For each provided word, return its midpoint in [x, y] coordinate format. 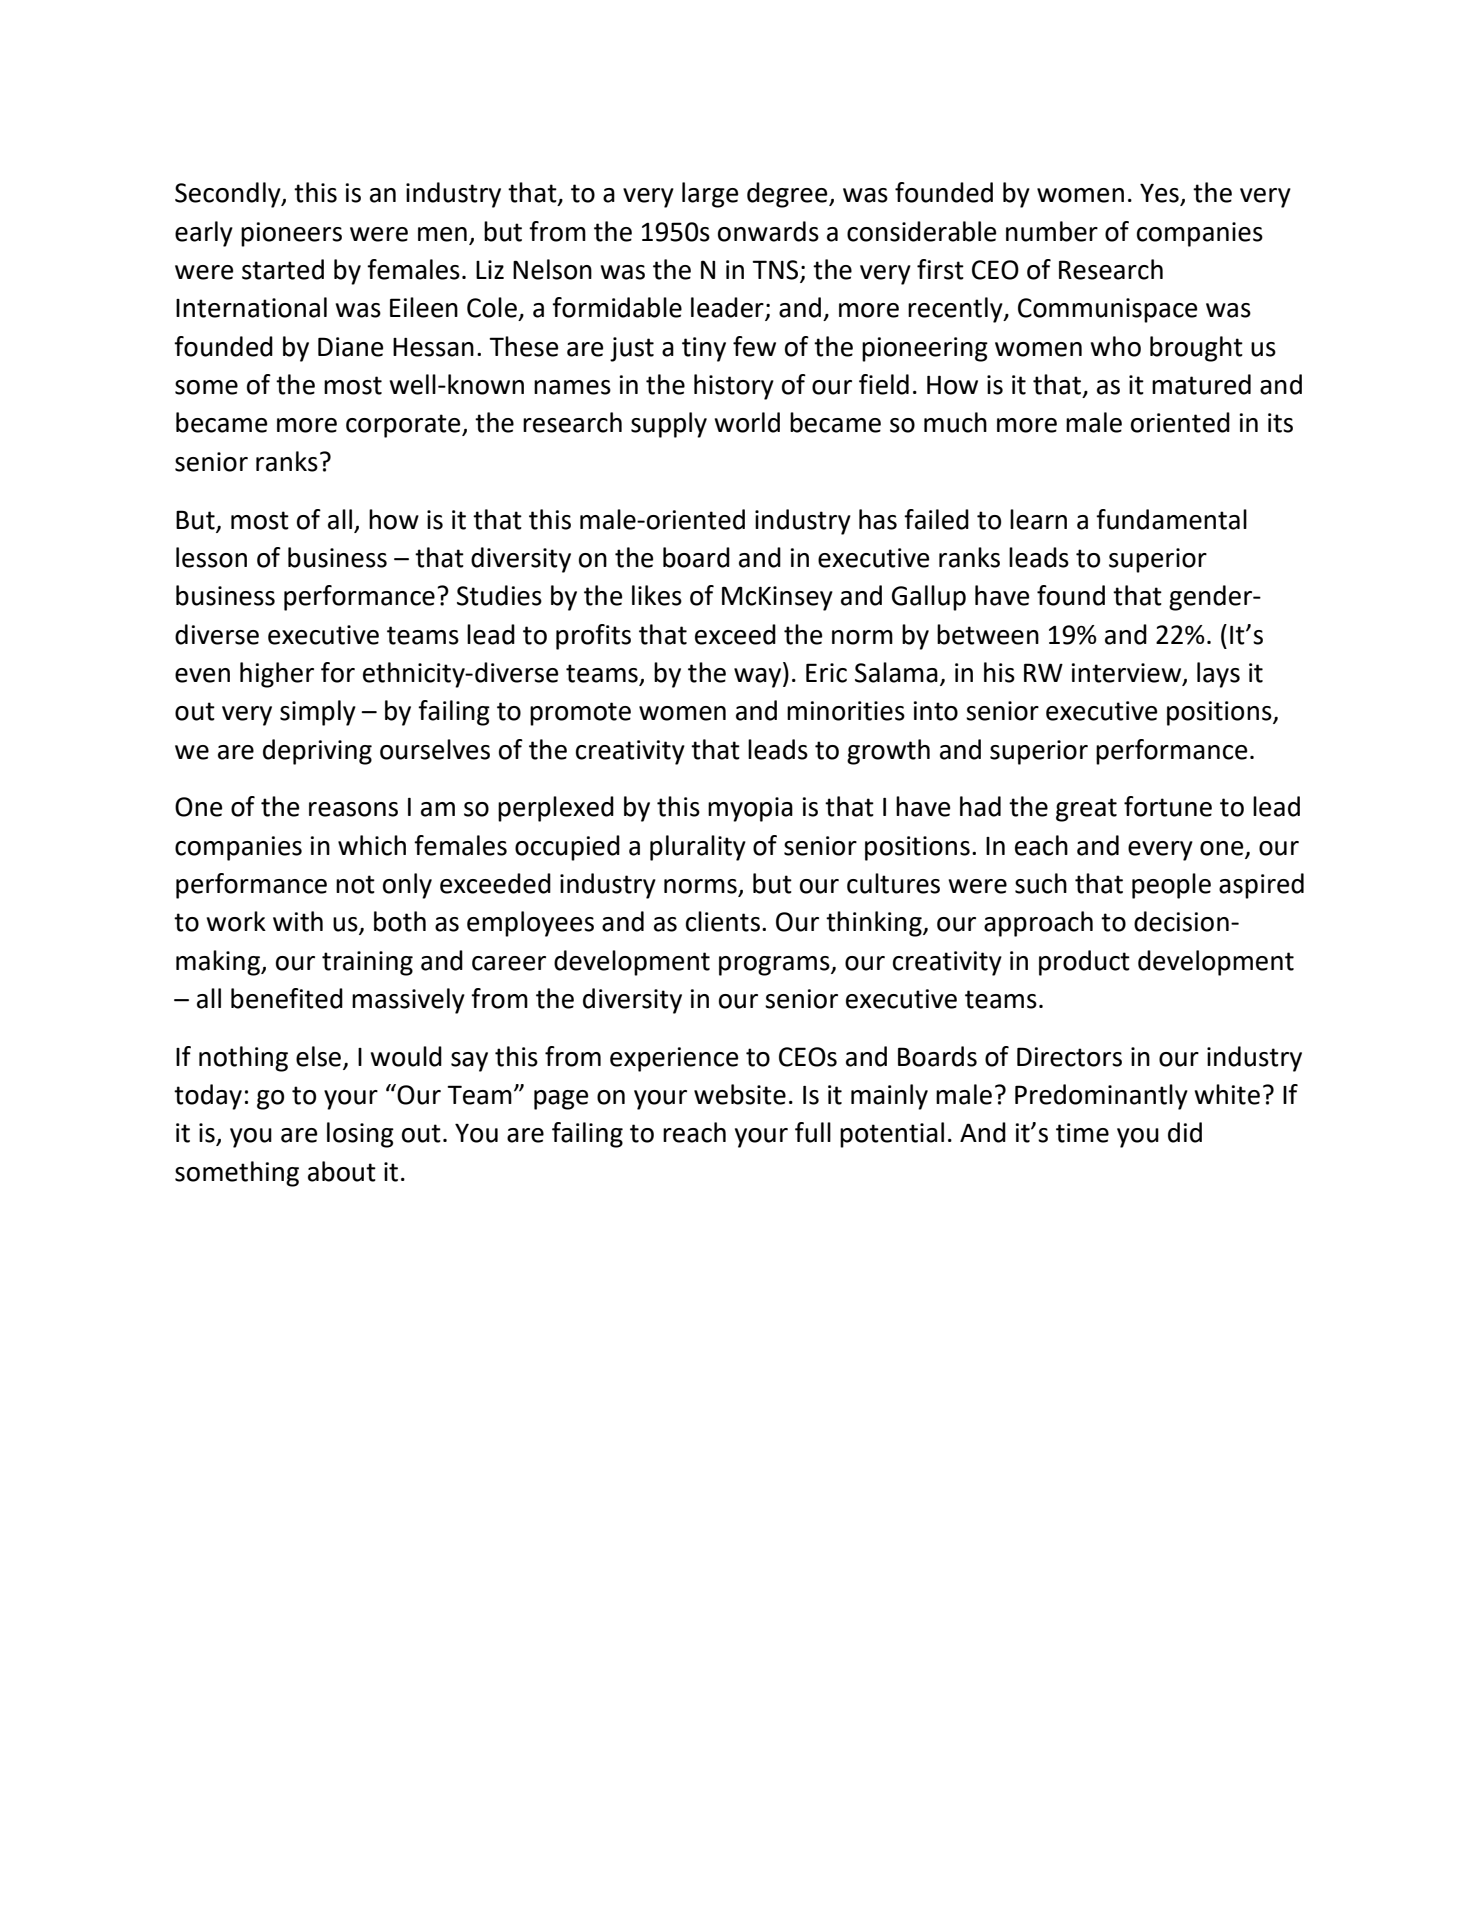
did [1185, 1132]
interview [1127, 673]
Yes [1160, 194]
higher [277, 675]
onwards [768, 231]
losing [360, 1135]
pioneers [291, 234]
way [759, 678]
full [813, 1132]
